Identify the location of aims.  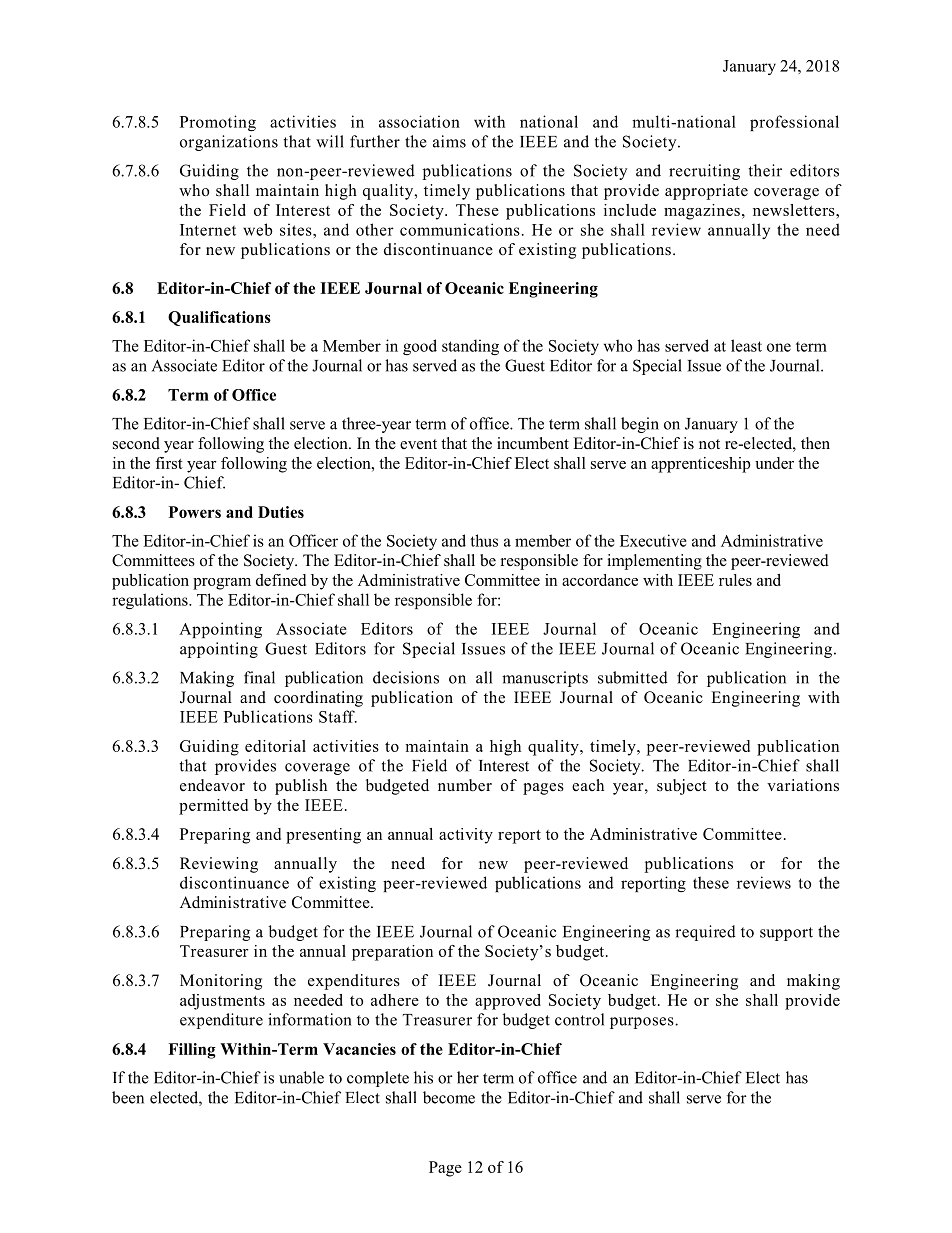
(449, 141).
